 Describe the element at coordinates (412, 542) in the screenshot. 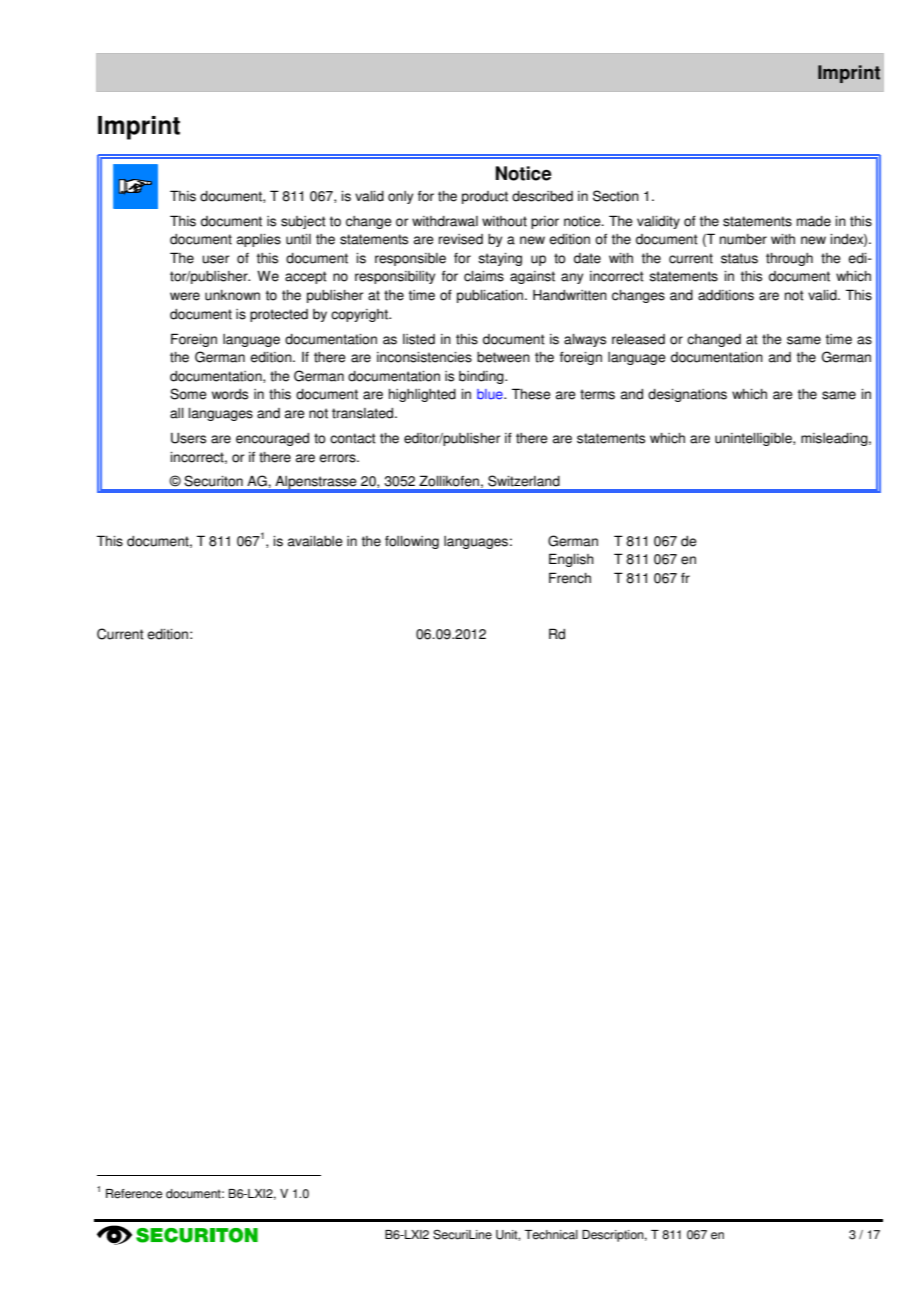

I see `following` at that location.
